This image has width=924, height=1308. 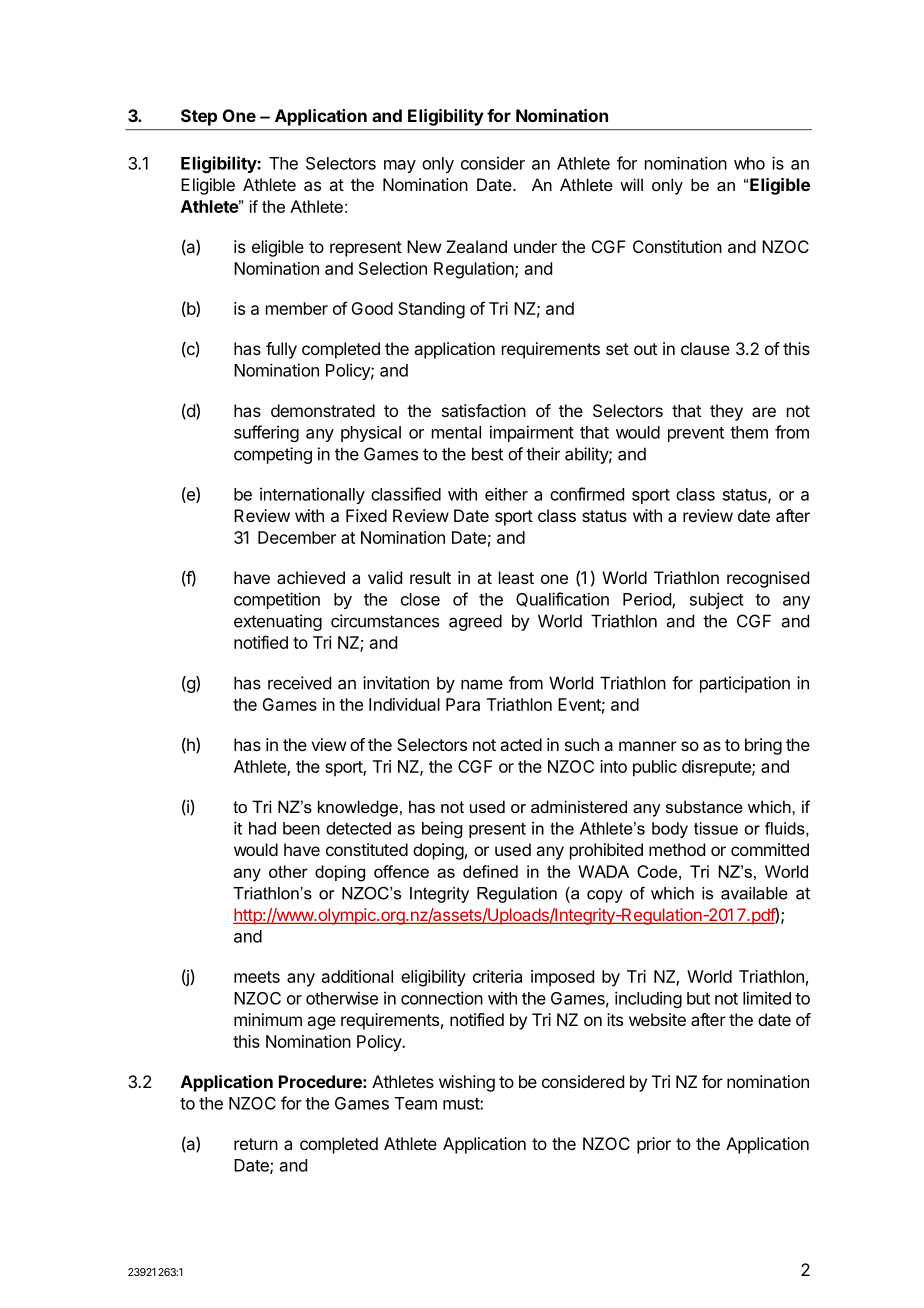 I want to click on return, so click(x=256, y=1144).
